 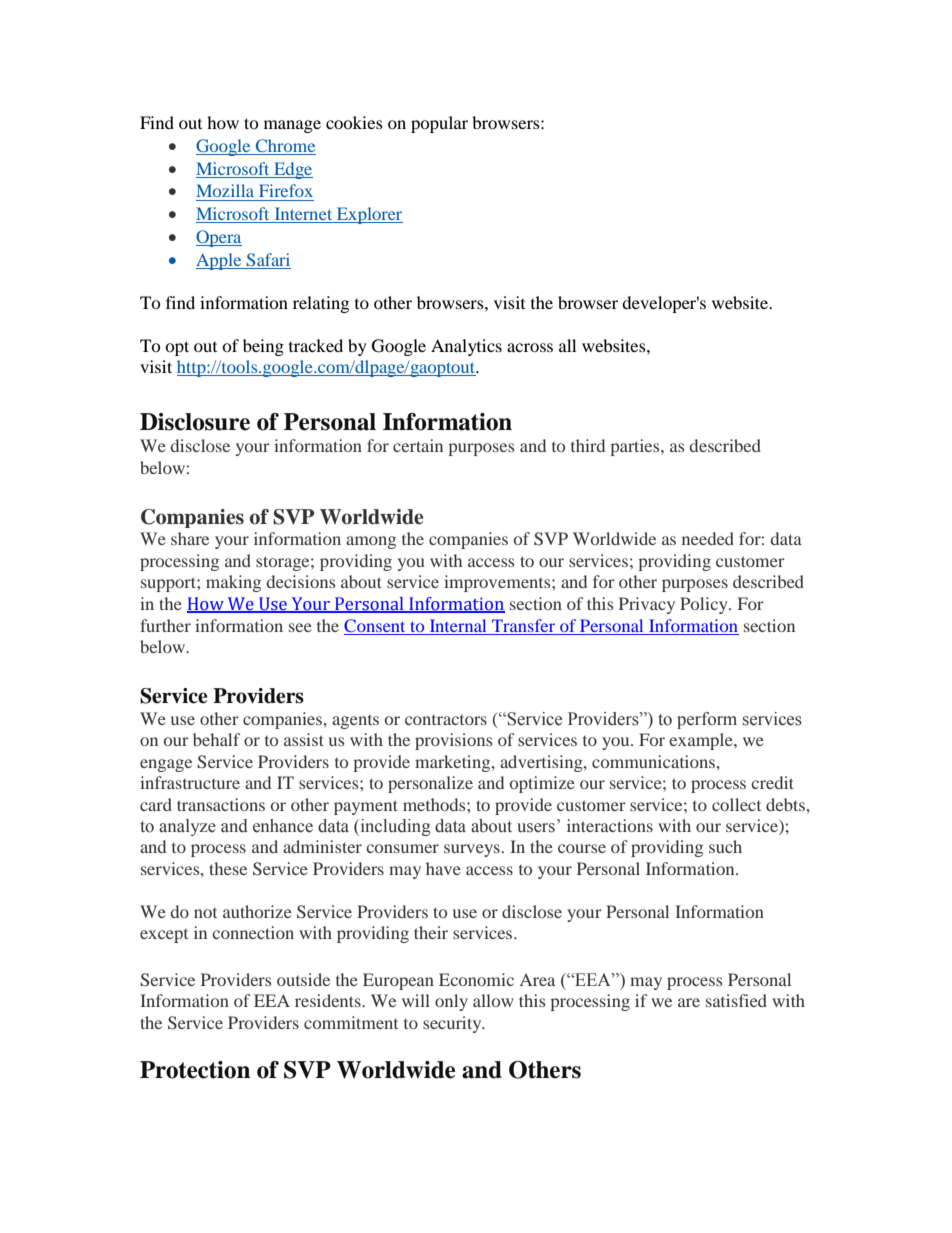 What do you see at coordinates (418, 445) in the screenshot?
I see `certain` at bounding box center [418, 445].
